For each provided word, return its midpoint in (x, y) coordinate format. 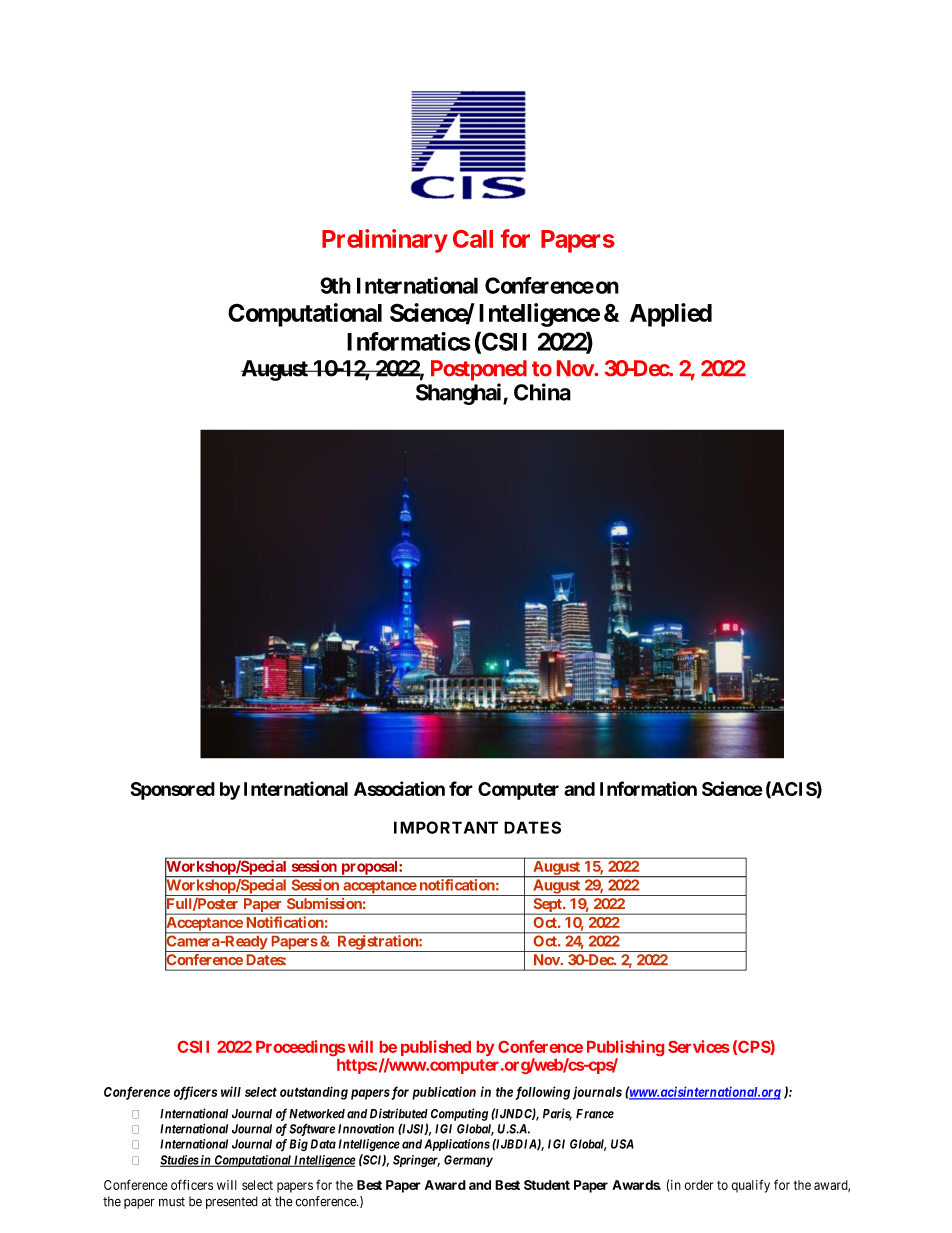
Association (399, 788)
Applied (671, 315)
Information (648, 788)
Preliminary (385, 241)
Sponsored (173, 791)
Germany (468, 1161)
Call (473, 239)
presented (232, 1202)
